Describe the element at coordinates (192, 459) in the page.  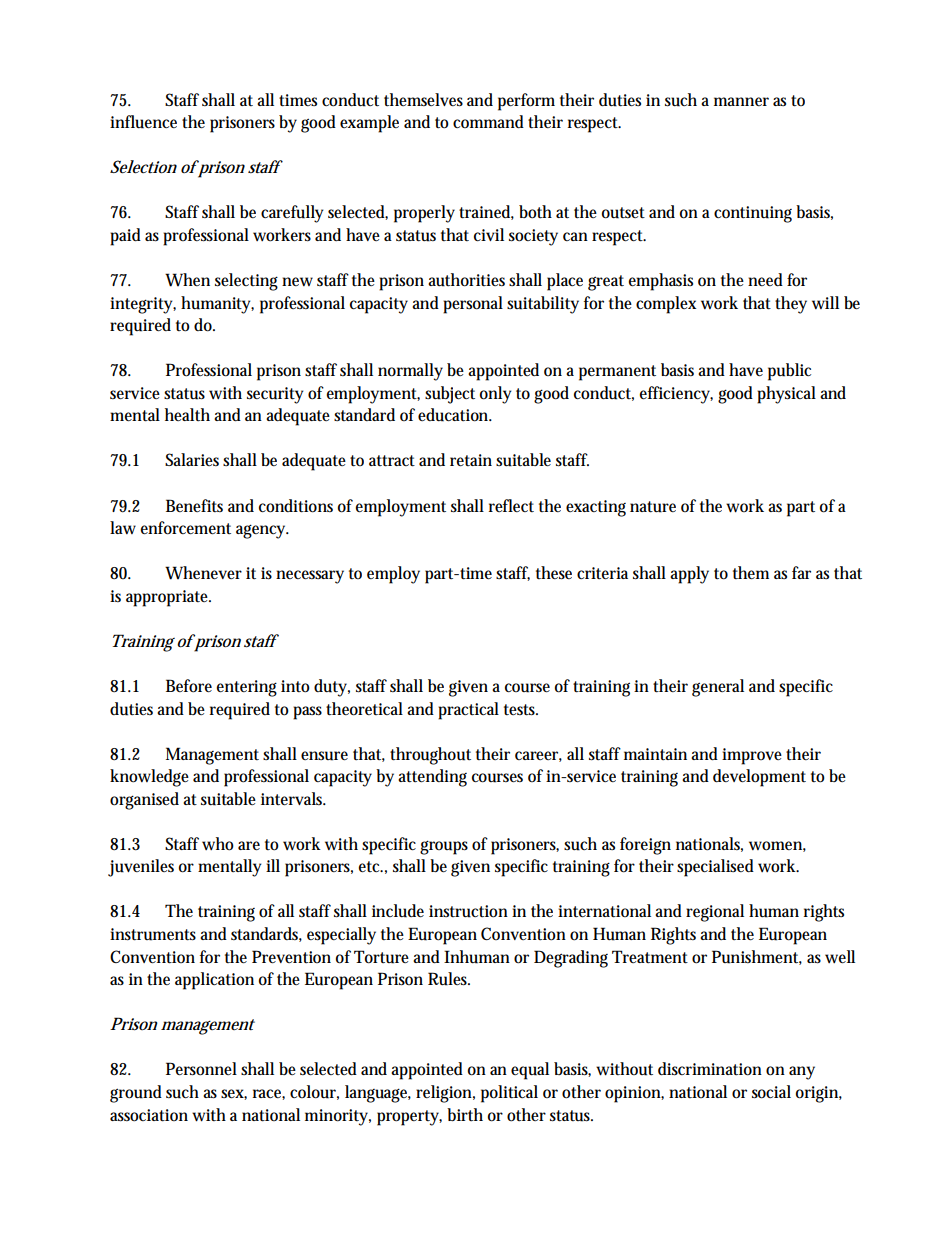
I see `Salaries` at that location.
